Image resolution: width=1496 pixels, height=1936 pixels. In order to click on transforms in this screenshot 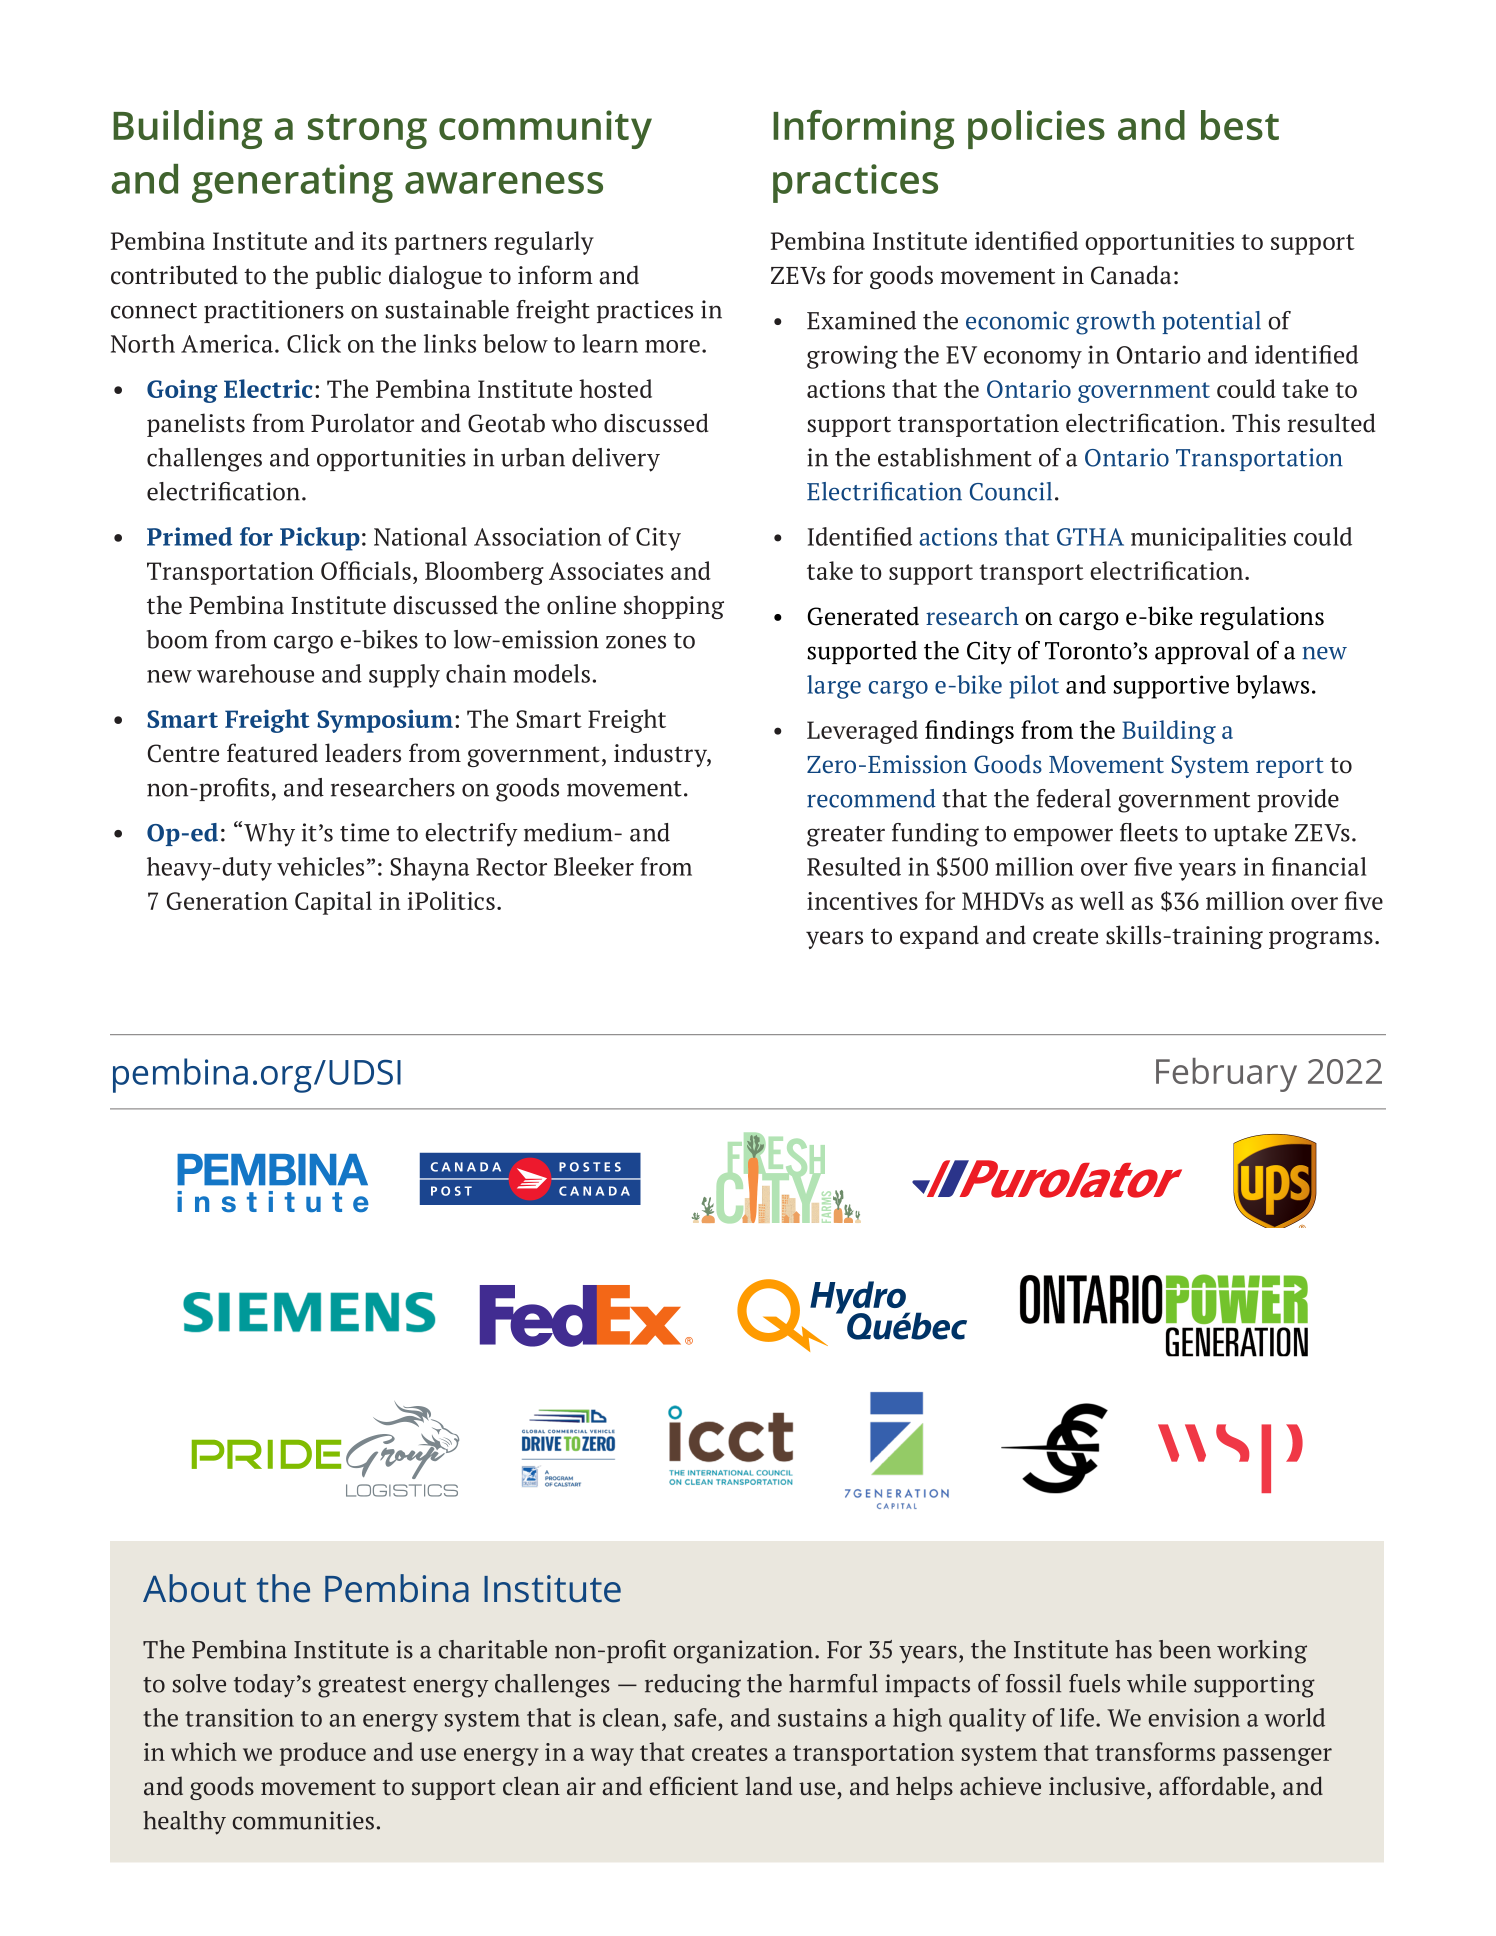, I will do `click(1155, 1751)`.
